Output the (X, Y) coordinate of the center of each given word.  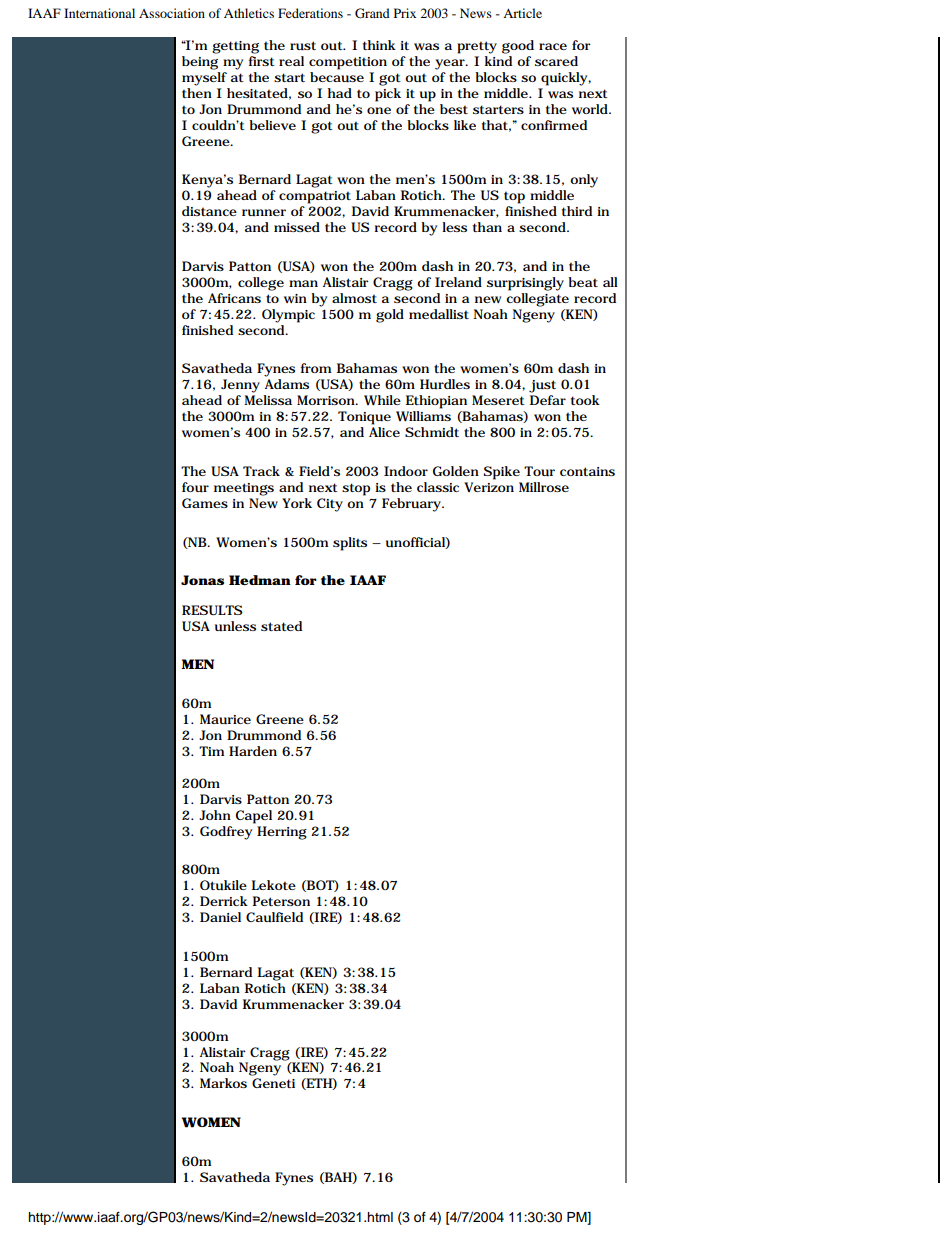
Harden (253, 751)
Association (172, 13)
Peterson (281, 901)
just (542, 386)
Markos (223, 1083)
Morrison (327, 400)
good (518, 47)
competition (348, 63)
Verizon (489, 487)
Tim (211, 751)
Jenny (240, 386)
